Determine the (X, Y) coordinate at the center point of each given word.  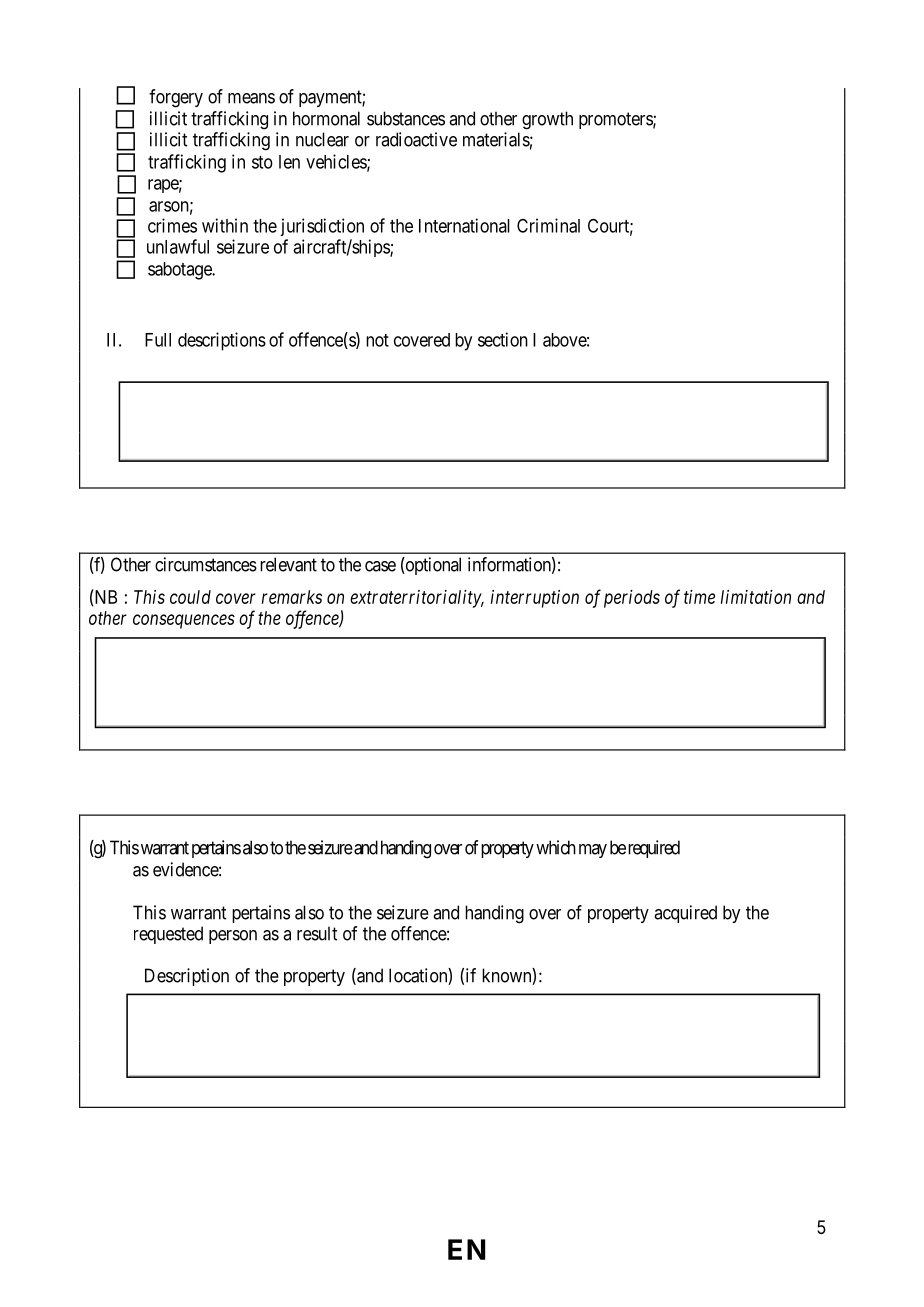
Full (158, 340)
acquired (685, 914)
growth (547, 120)
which (556, 847)
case (380, 566)
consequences (184, 621)
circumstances (206, 564)
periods (632, 599)
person (233, 937)
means (251, 98)
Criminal (548, 225)
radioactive (416, 139)
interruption (535, 599)
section (503, 339)
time (699, 597)
